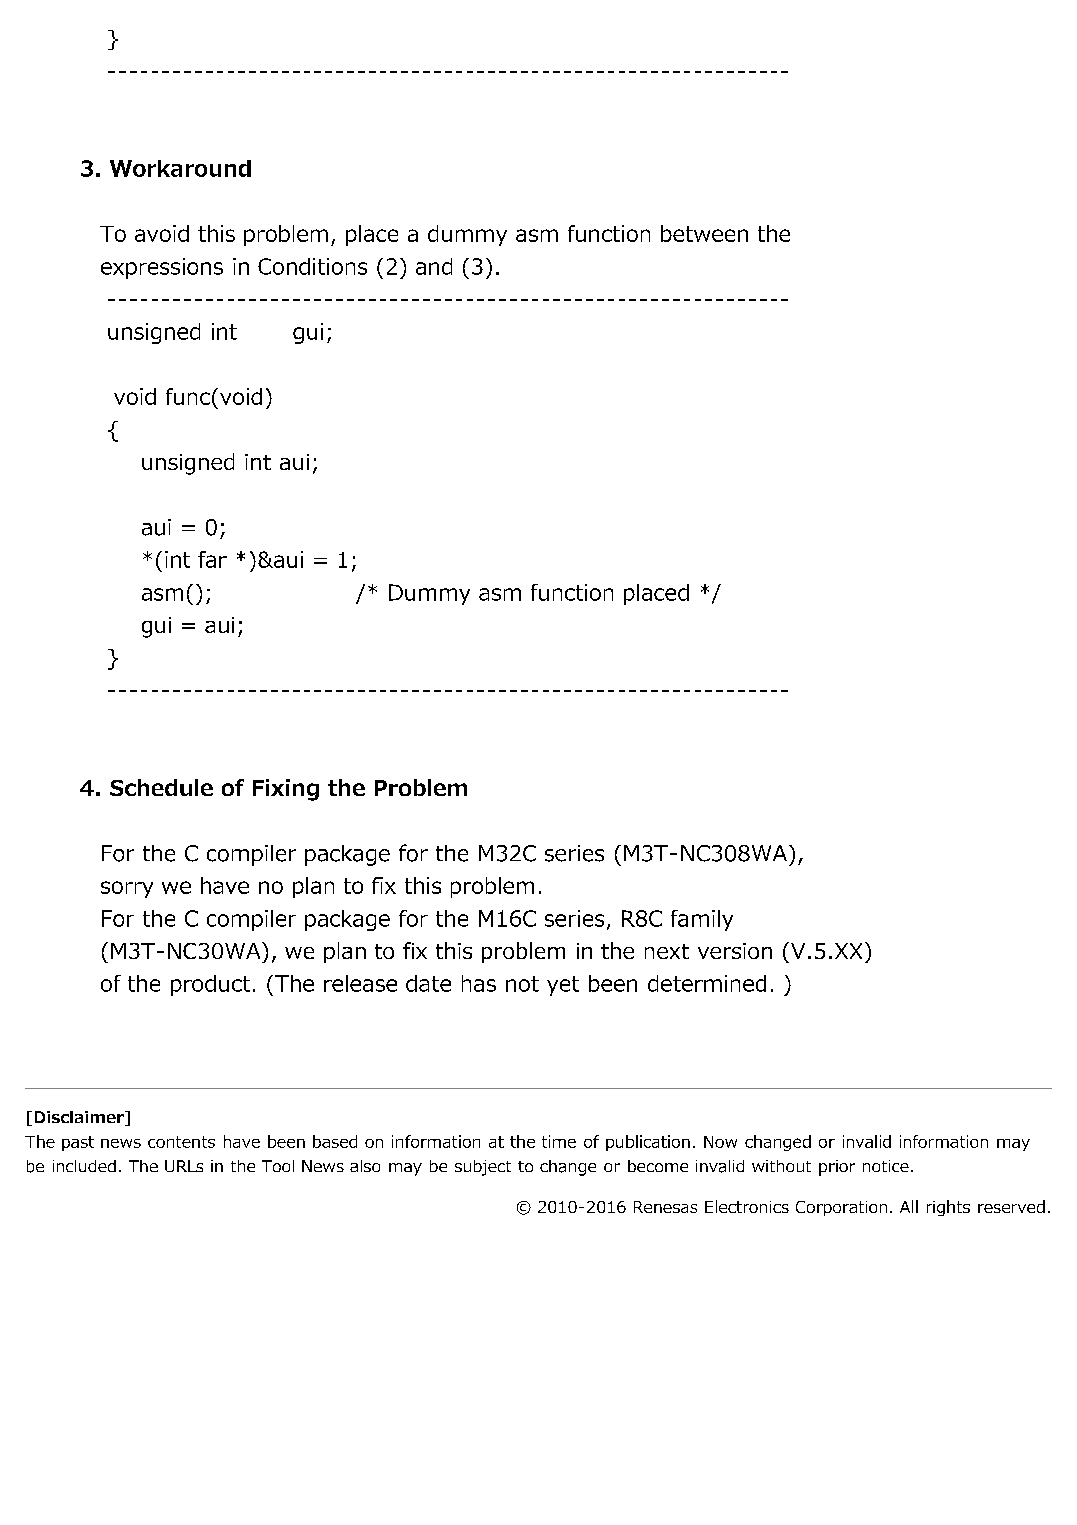 The image size is (1077, 1525). Describe the element at coordinates (286, 790) in the image. I see `Fixing` at that location.
